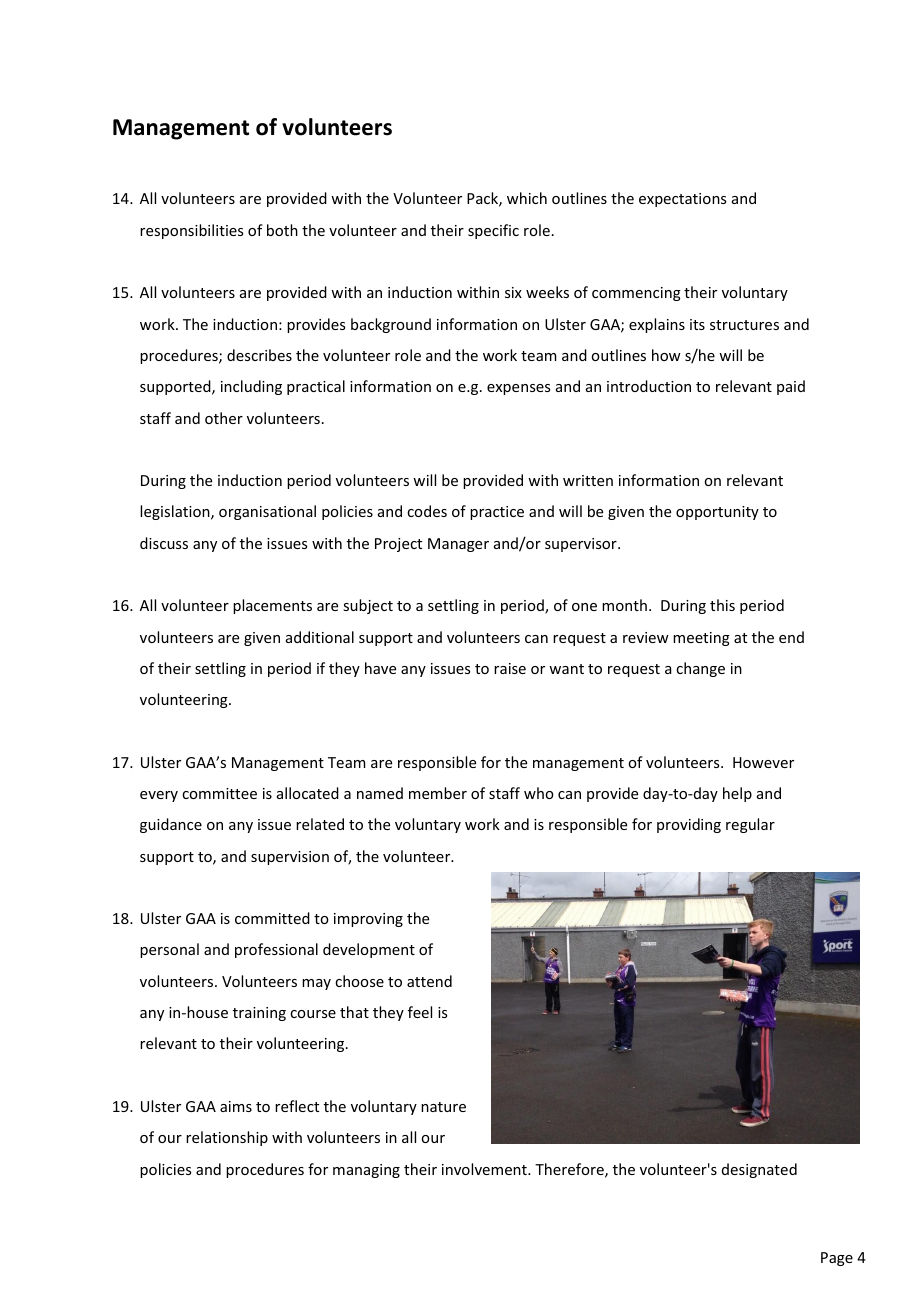  What do you see at coordinates (759, 1170) in the screenshot?
I see `designated` at bounding box center [759, 1170].
